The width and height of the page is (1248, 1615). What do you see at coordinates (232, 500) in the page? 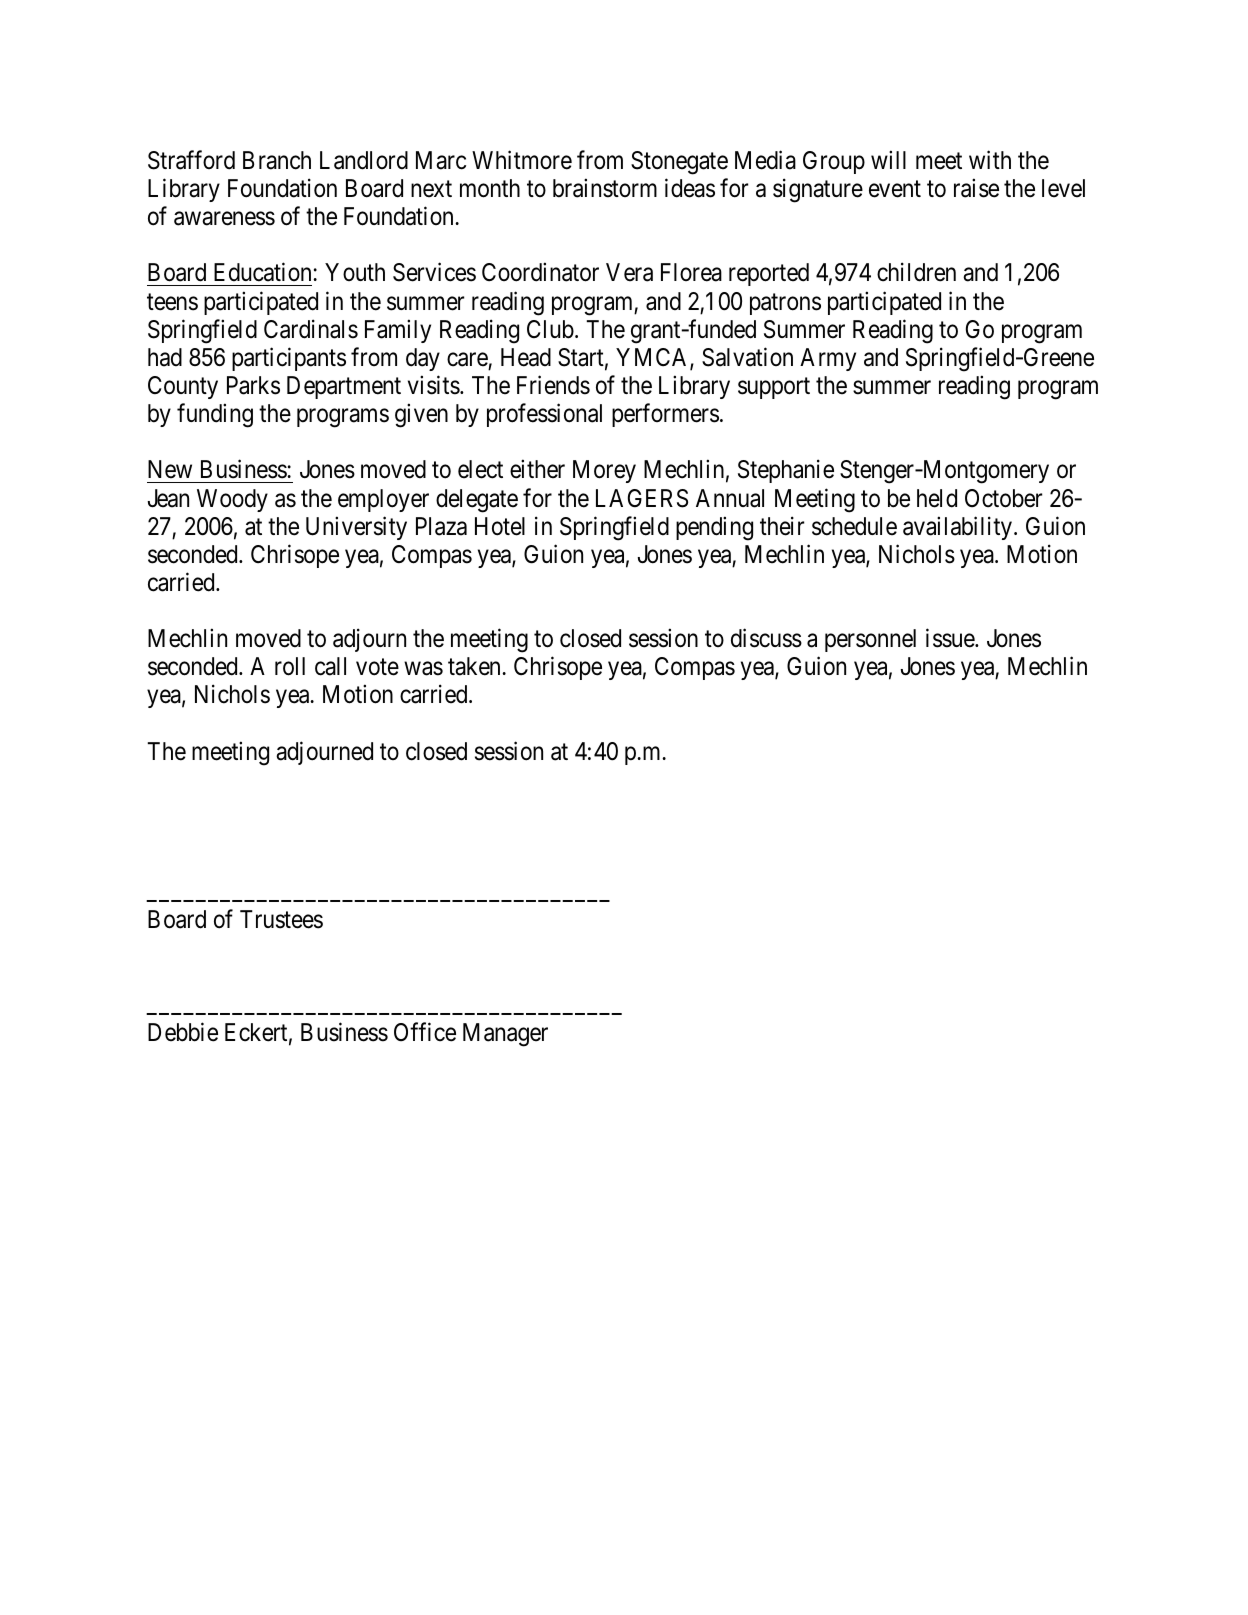
I see `Woody` at bounding box center [232, 500].
